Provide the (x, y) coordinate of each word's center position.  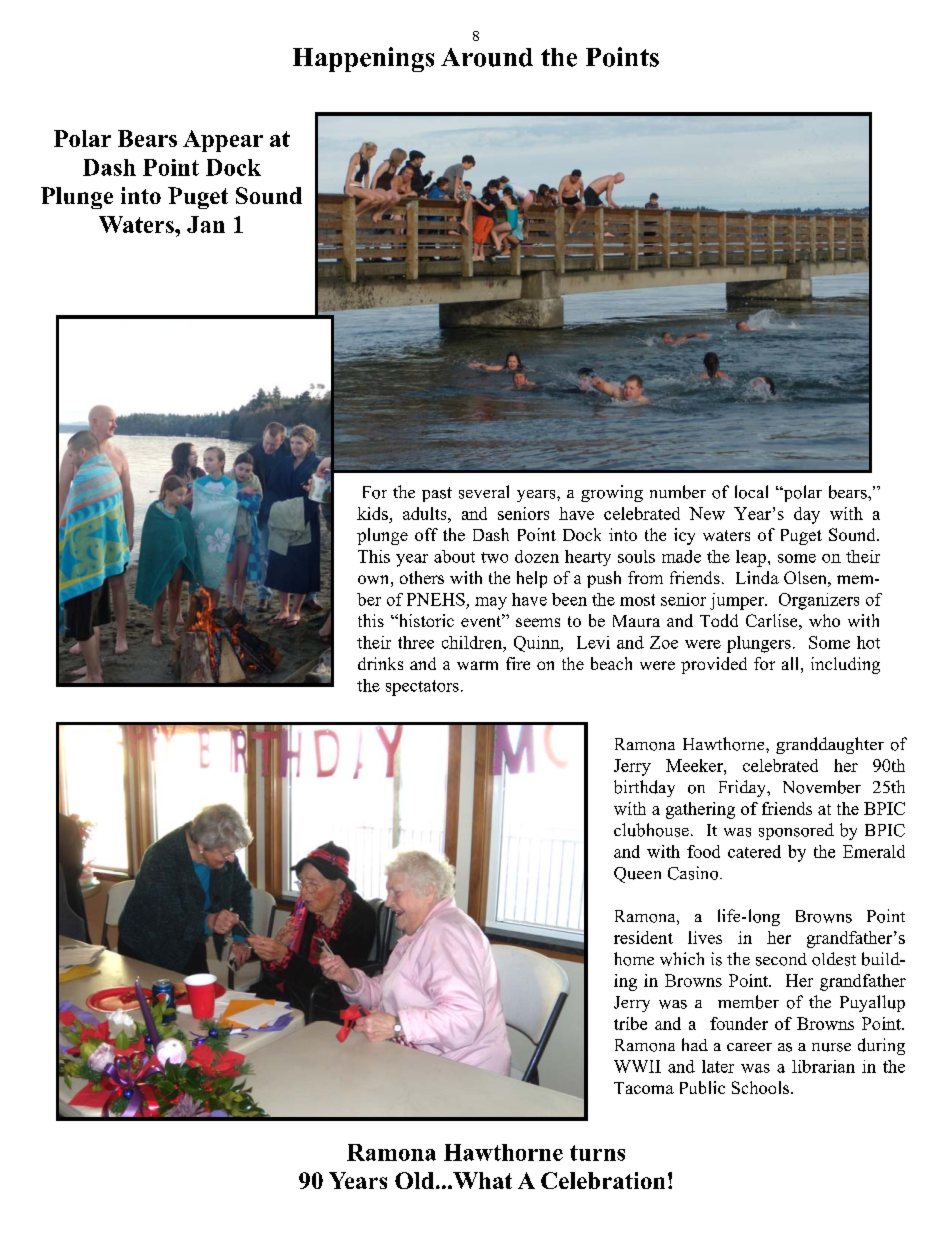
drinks (380, 663)
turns (597, 1153)
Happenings (363, 59)
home (634, 959)
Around (487, 57)
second (781, 959)
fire (518, 663)
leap (752, 558)
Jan (206, 224)
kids (372, 513)
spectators (422, 688)
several (484, 492)
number (678, 492)
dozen (537, 556)
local (751, 492)
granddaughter (830, 745)
